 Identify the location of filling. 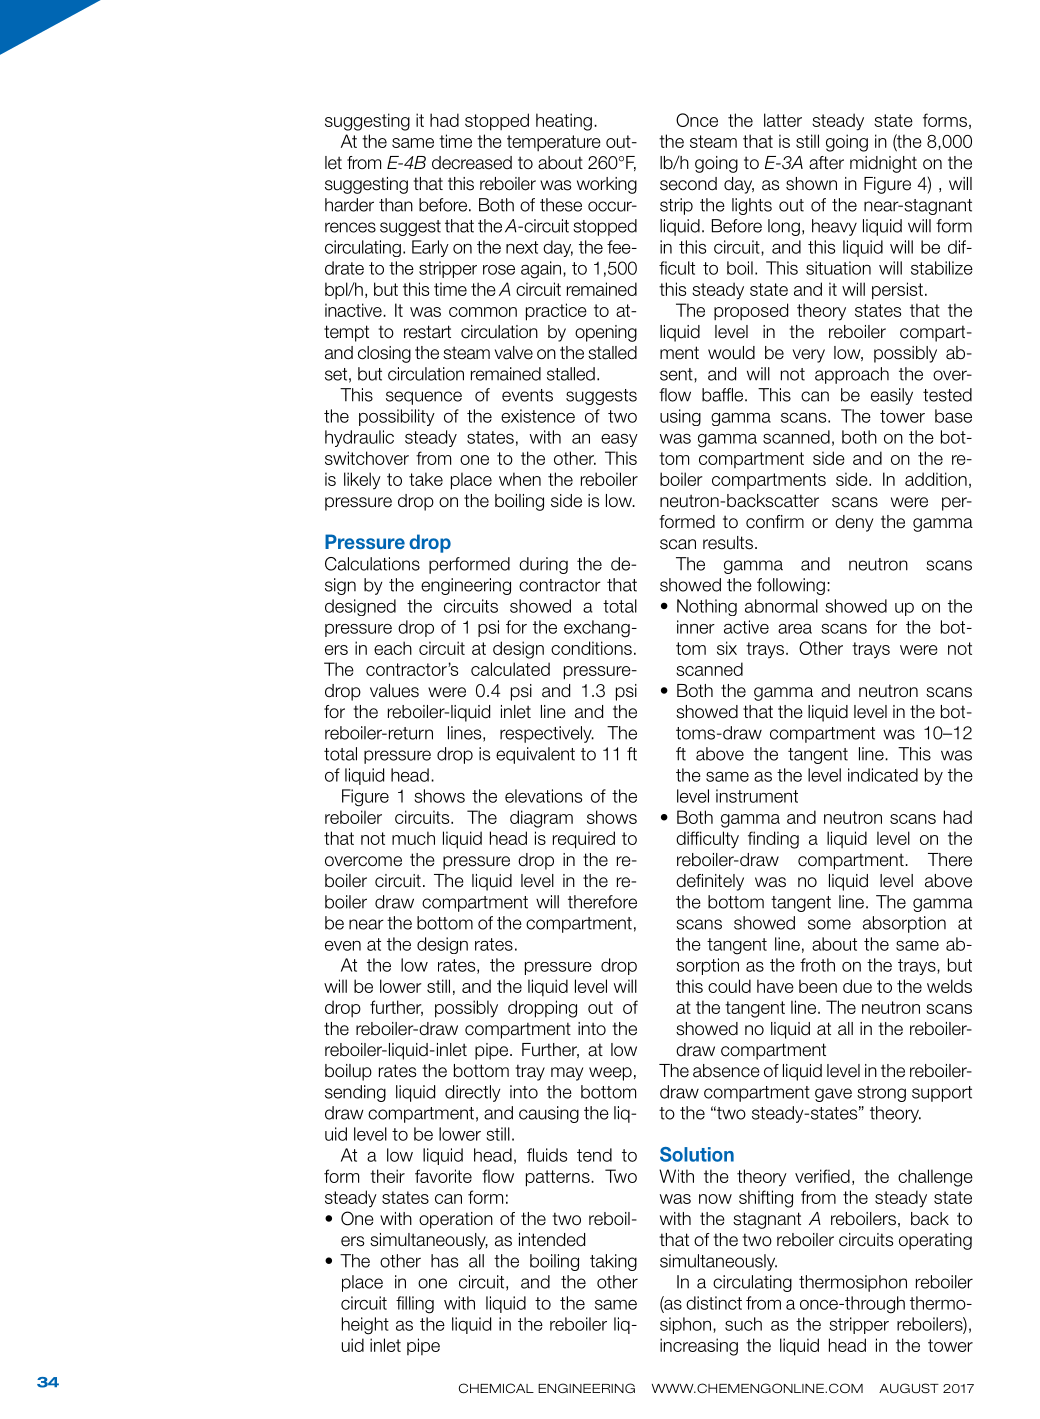
(415, 1305).
